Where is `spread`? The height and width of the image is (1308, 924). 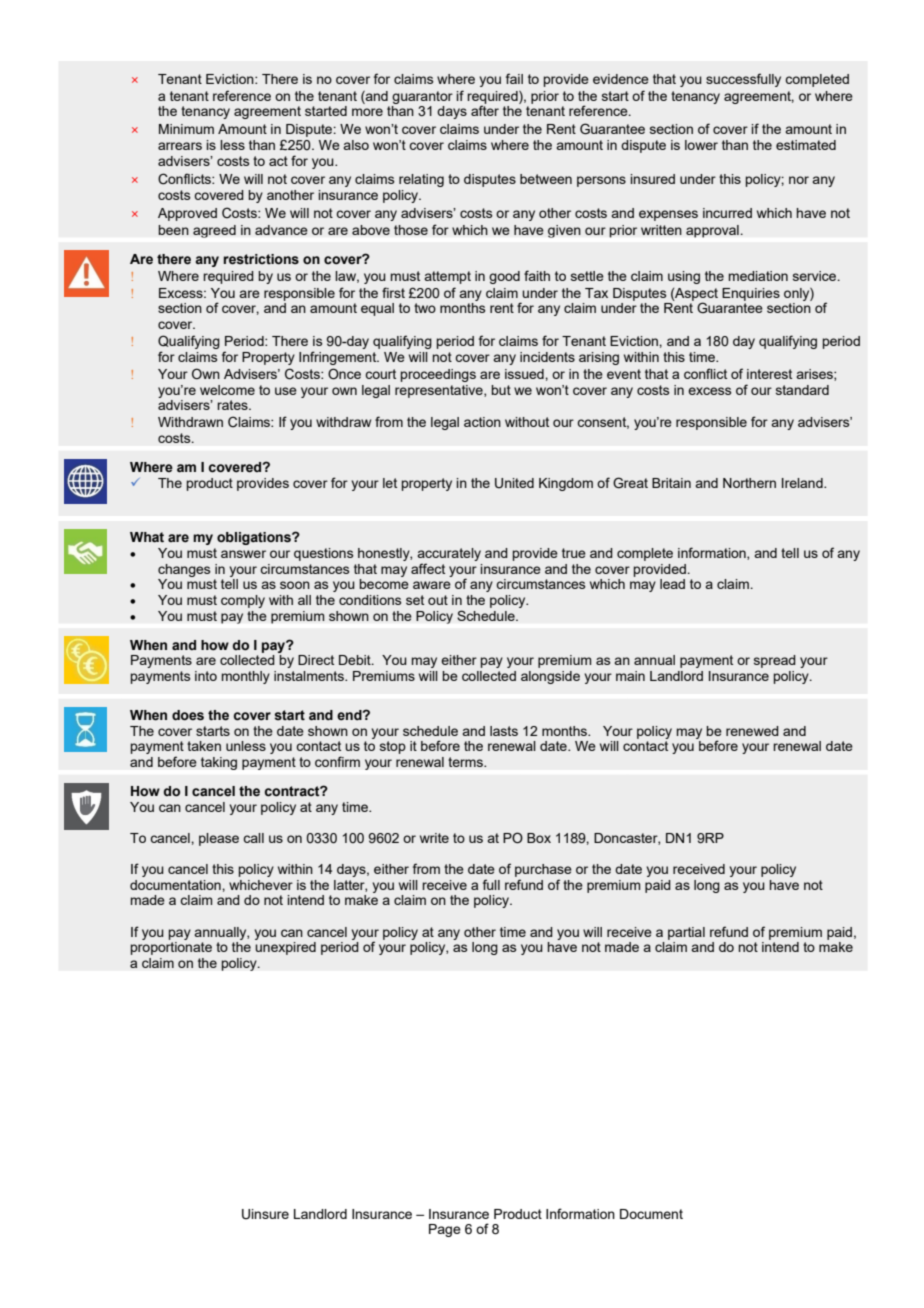 spread is located at coordinates (775, 661).
